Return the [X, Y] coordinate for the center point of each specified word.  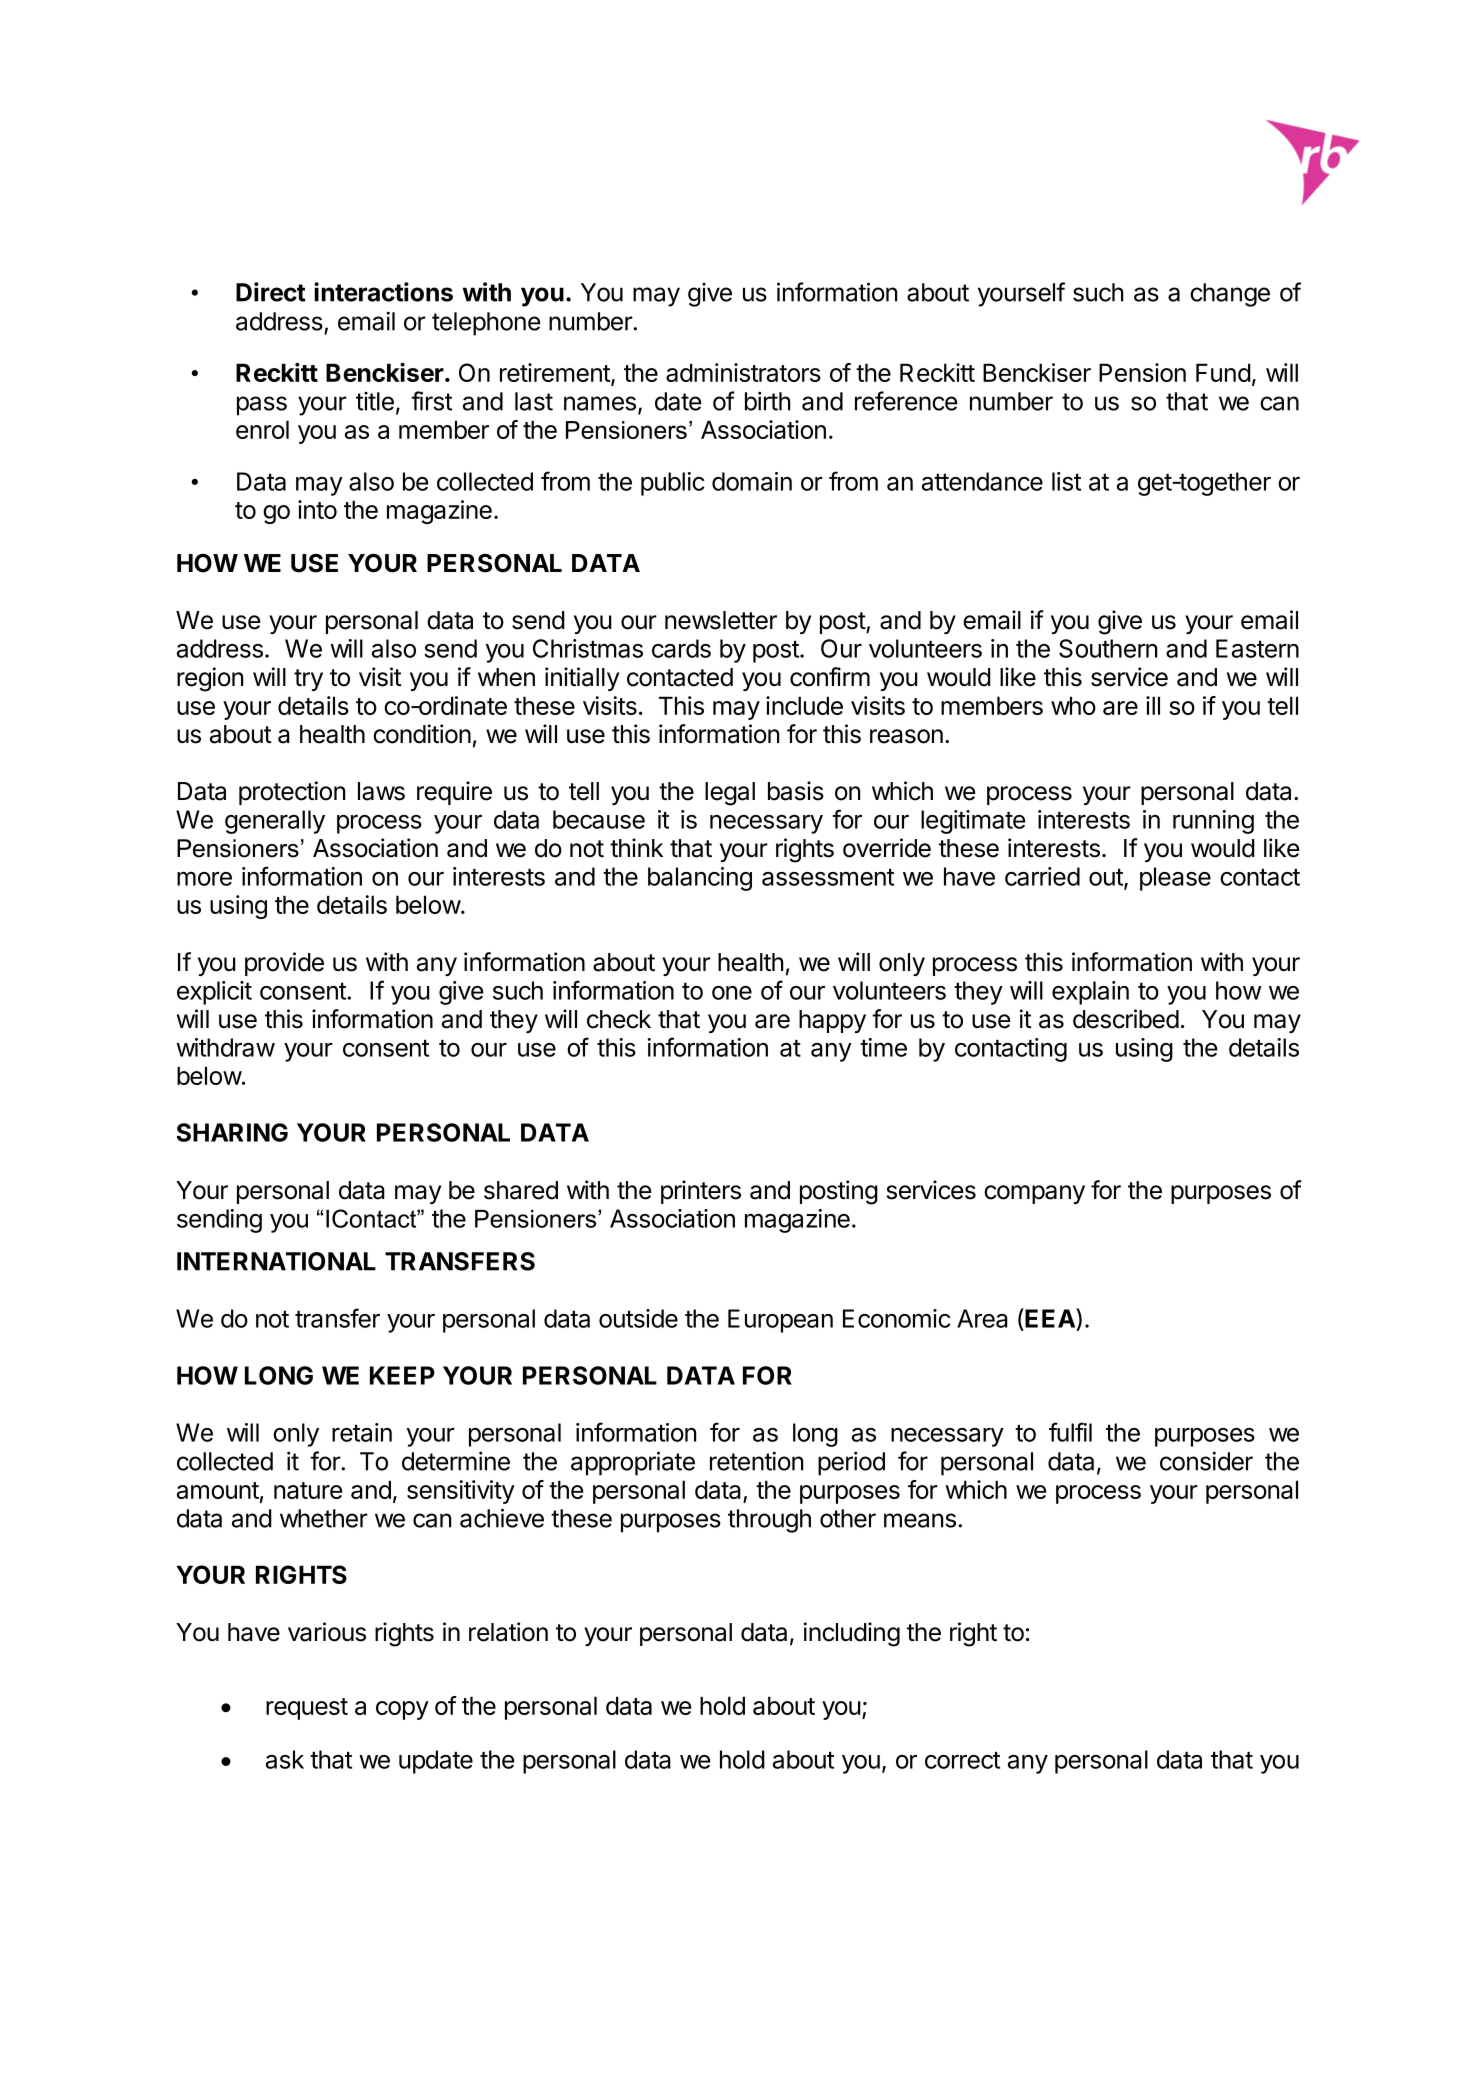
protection [292, 793]
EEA [1051, 1318]
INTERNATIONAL [276, 1261]
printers [701, 1192]
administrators [743, 372]
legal [730, 794]
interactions [383, 292]
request [307, 1709]
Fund [1223, 372]
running [1213, 822]
